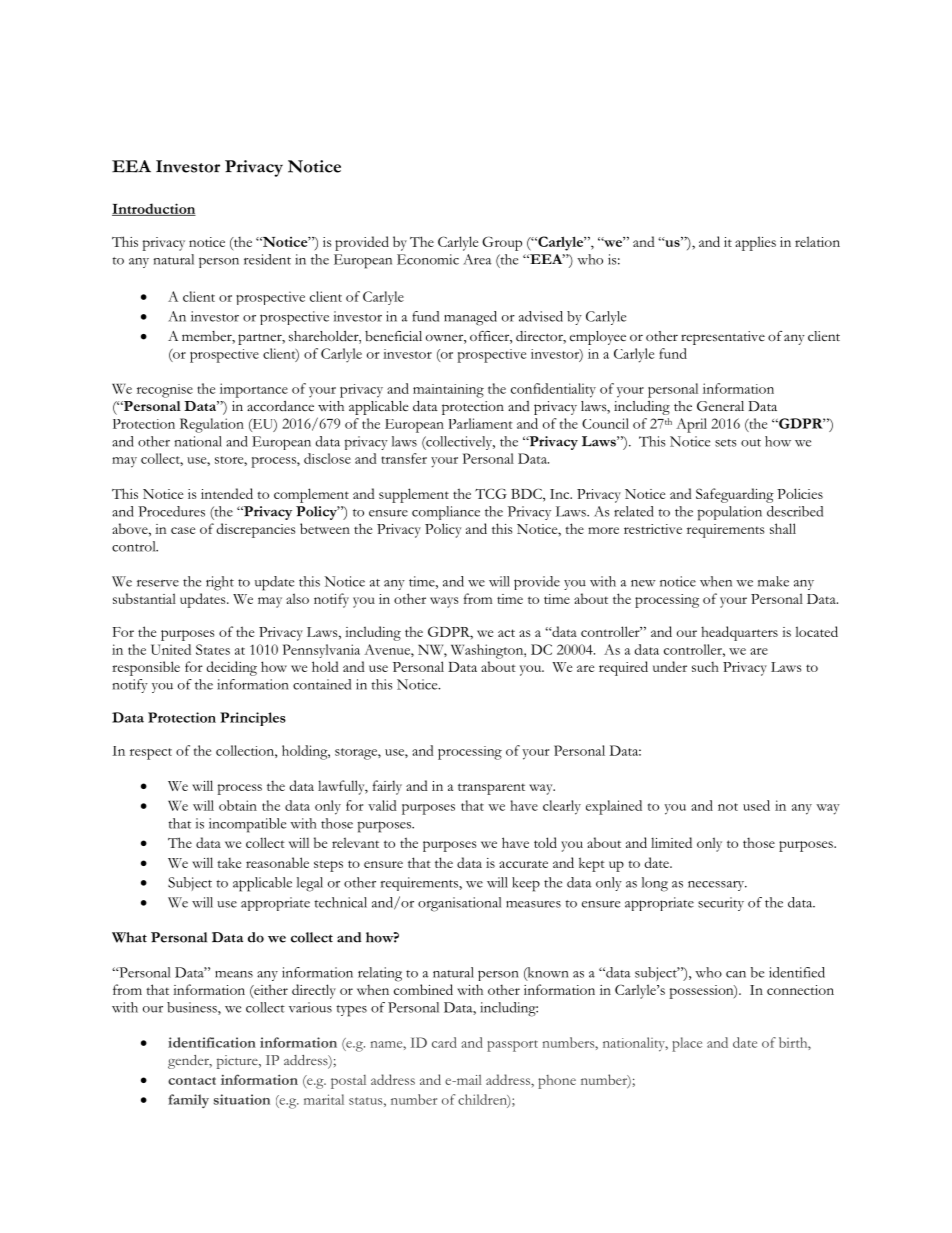  Describe the element at coordinates (730, 513) in the screenshot. I see `population` at that location.
